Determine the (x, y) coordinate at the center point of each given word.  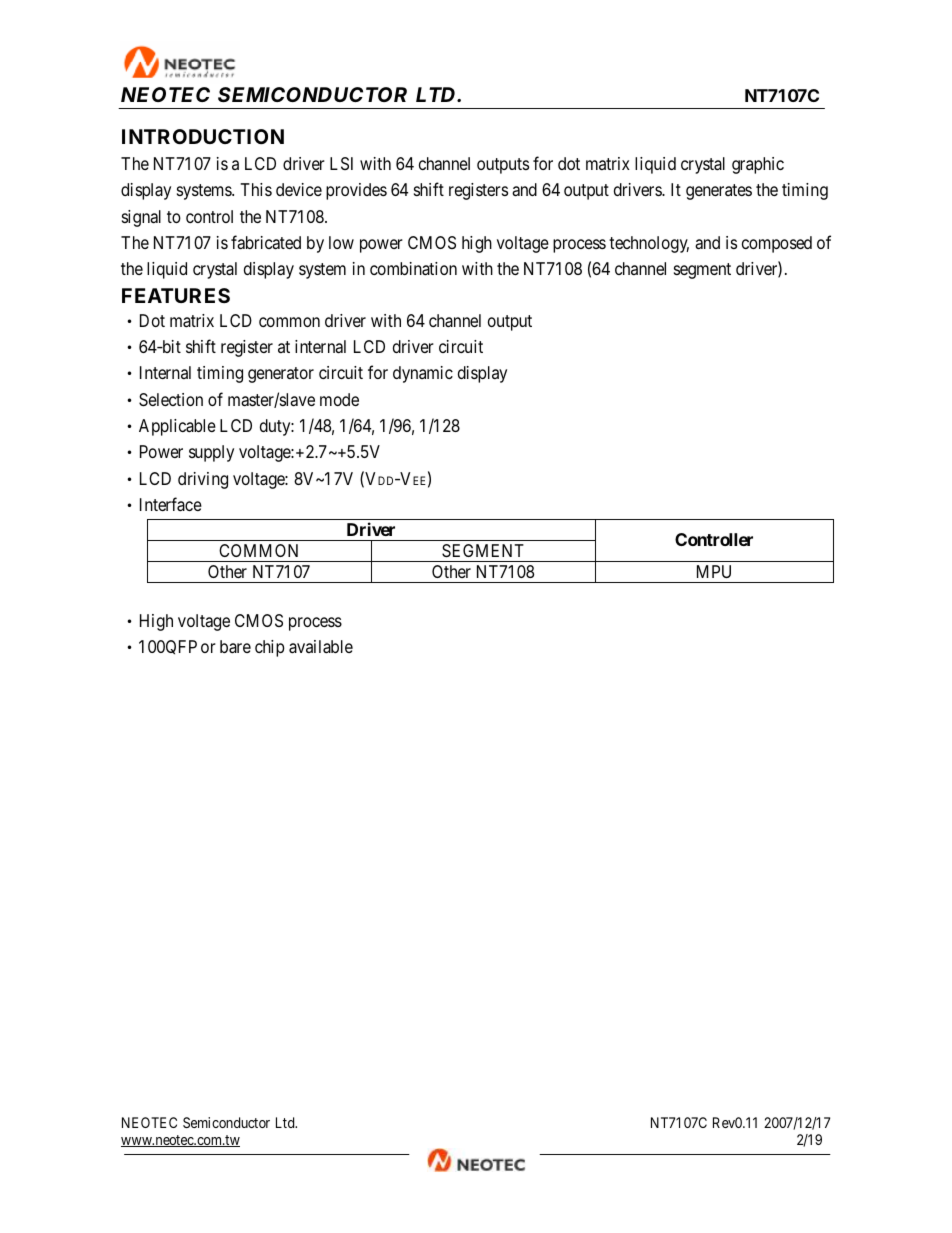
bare (235, 647)
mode (339, 399)
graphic (758, 165)
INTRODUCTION (203, 136)
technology (649, 244)
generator (281, 375)
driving (203, 480)
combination (413, 269)
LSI (341, 163)
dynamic (423, 374)
